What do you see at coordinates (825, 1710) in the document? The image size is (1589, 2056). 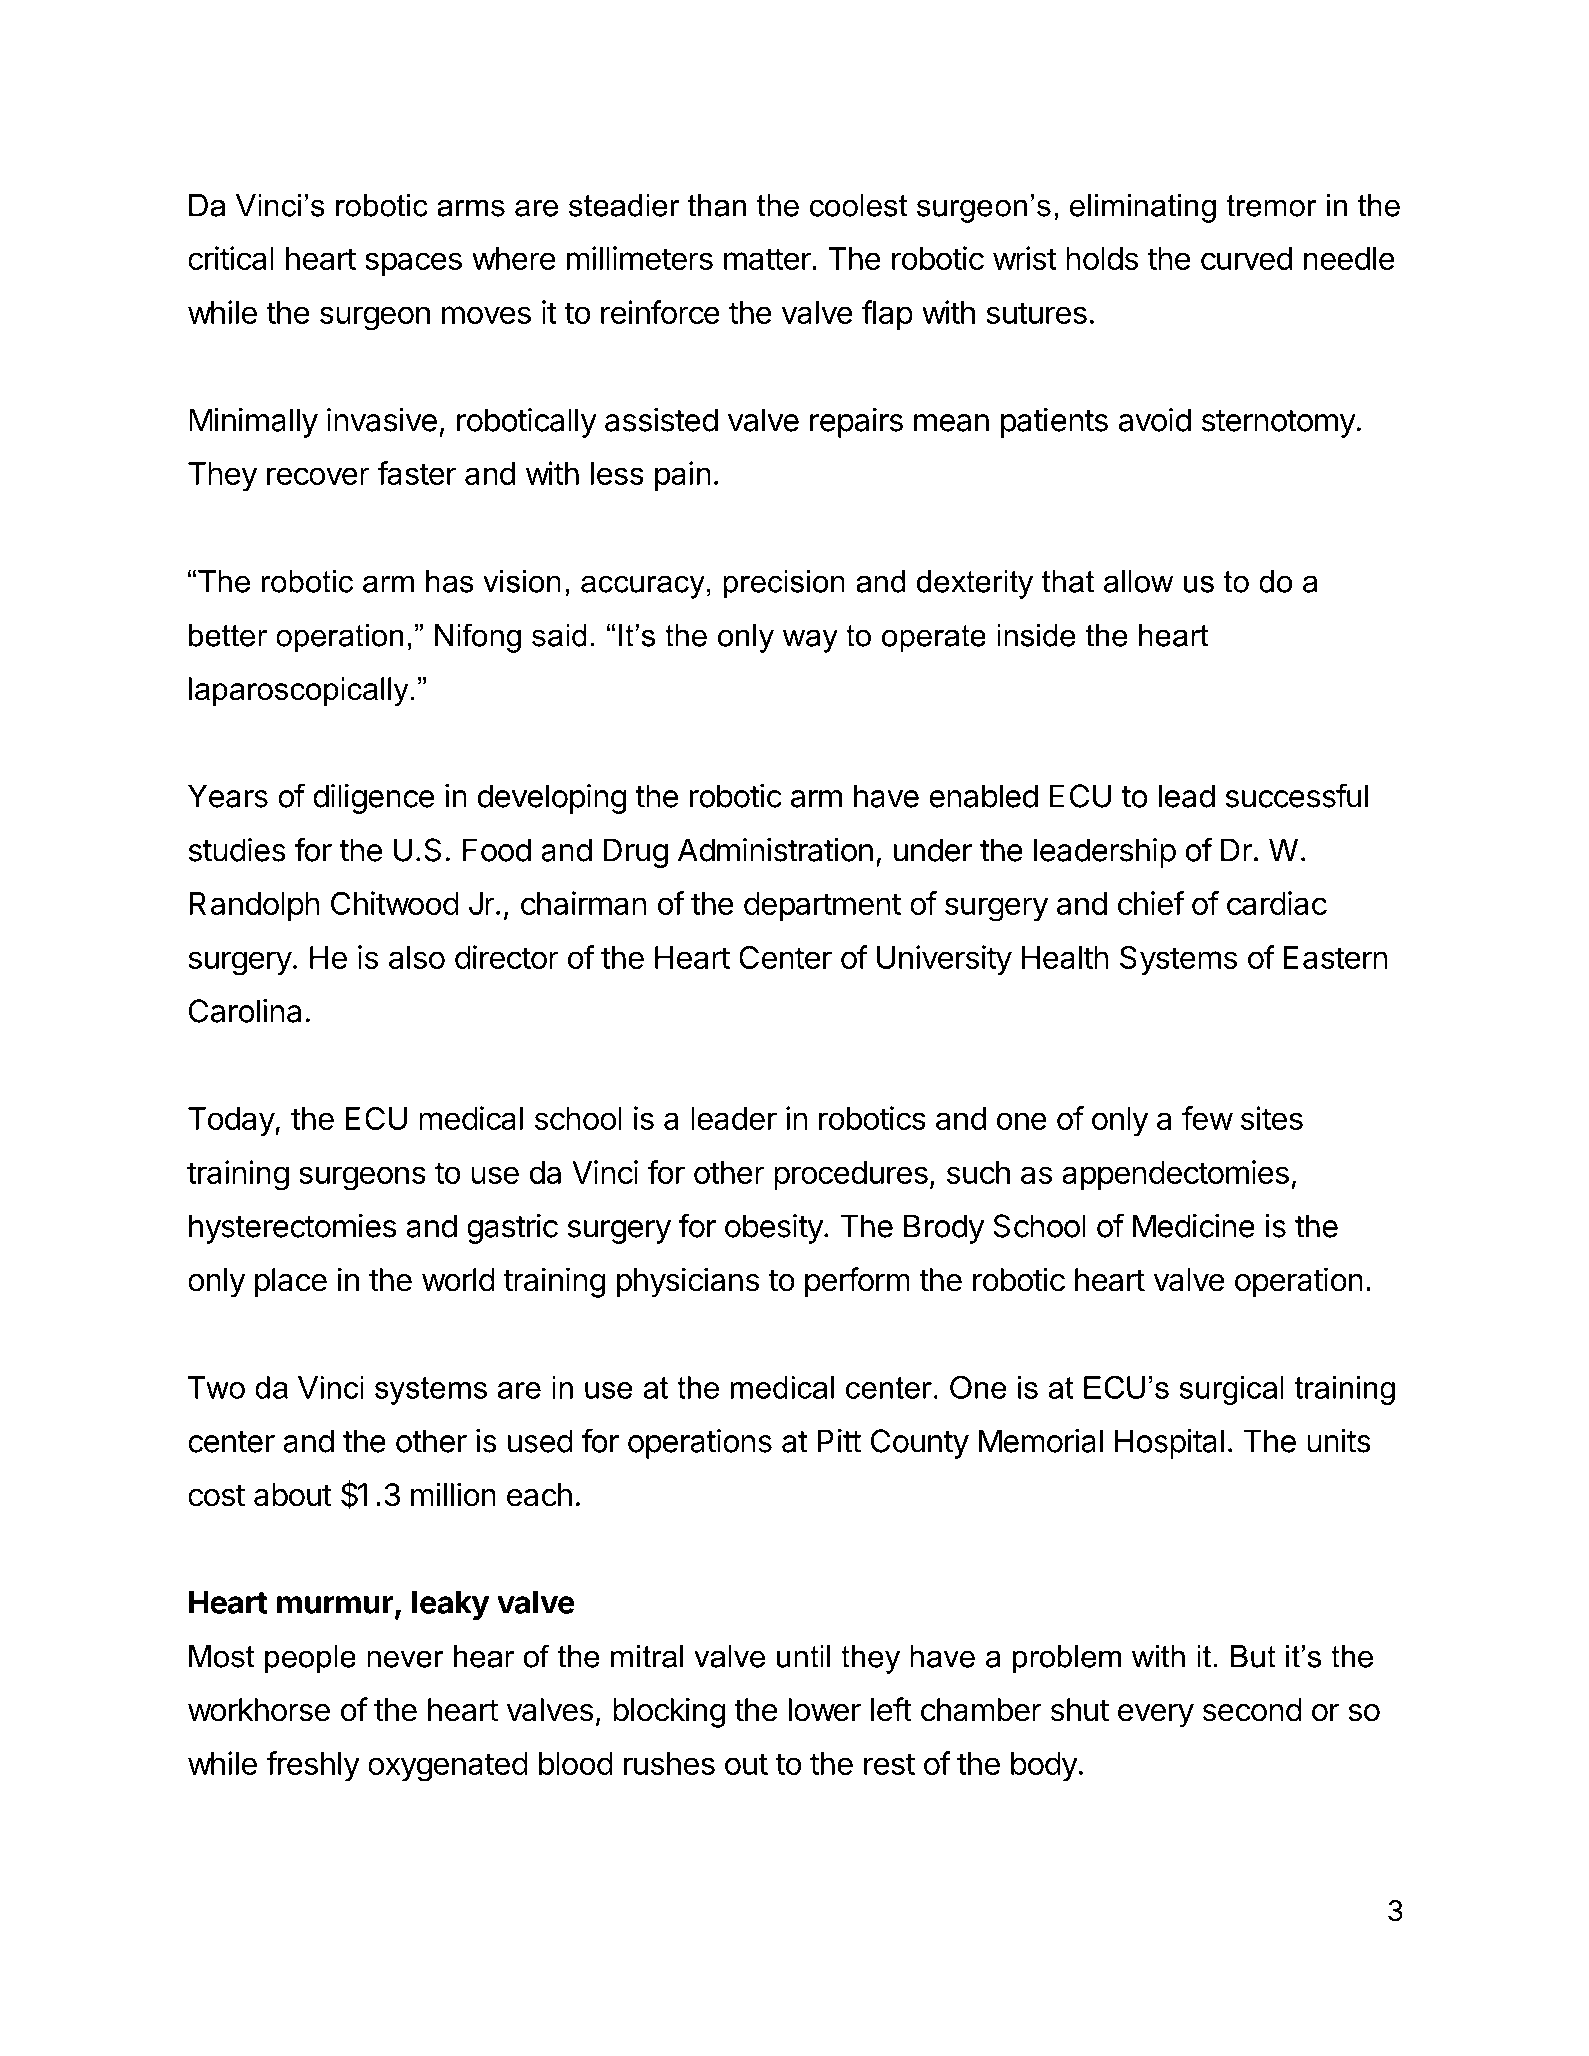 I see `lower` at bounding box center [825, 1710].
